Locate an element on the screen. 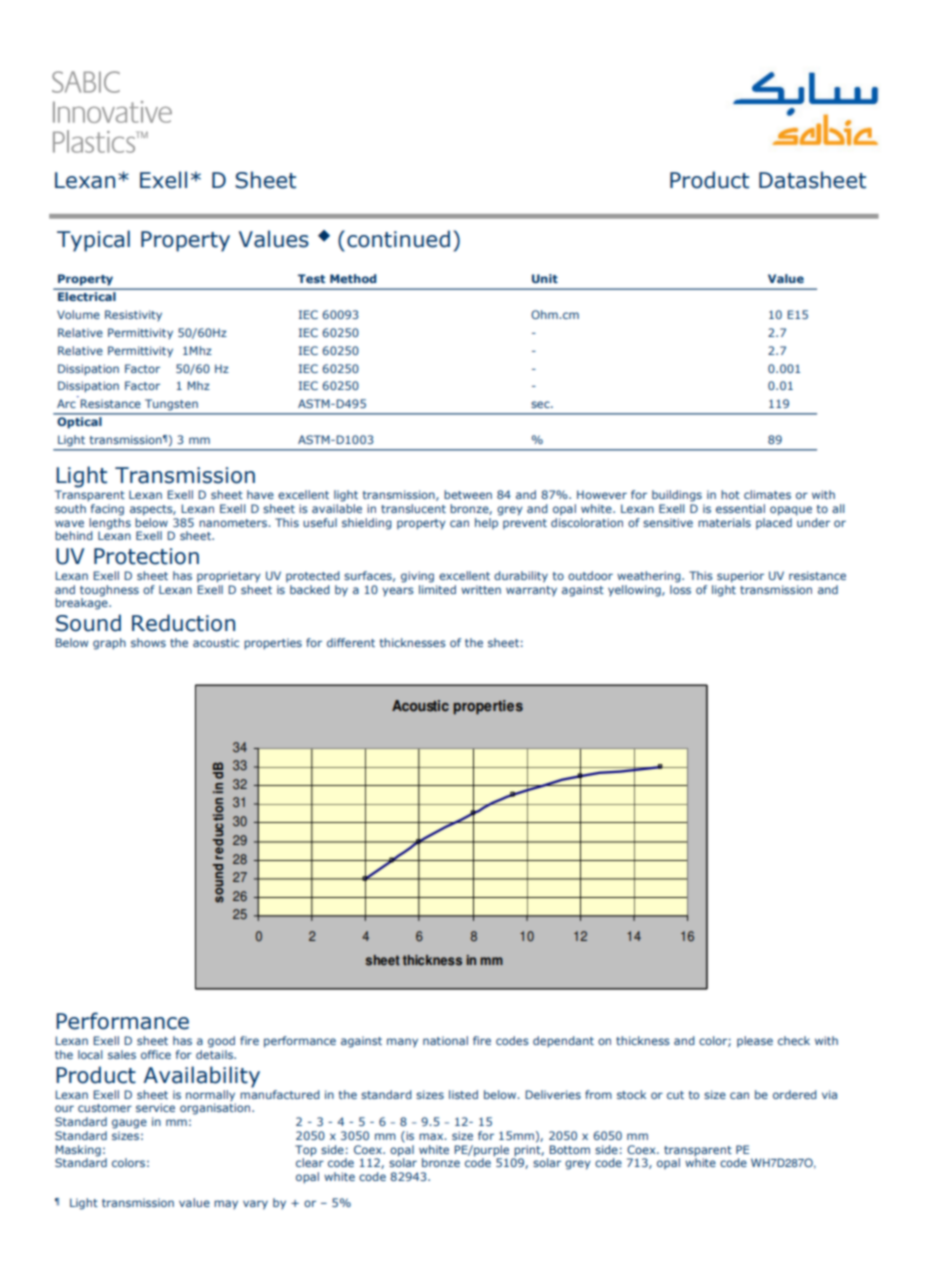 The image size is (938, 1288). shows is located at coordinates (148, 642).
